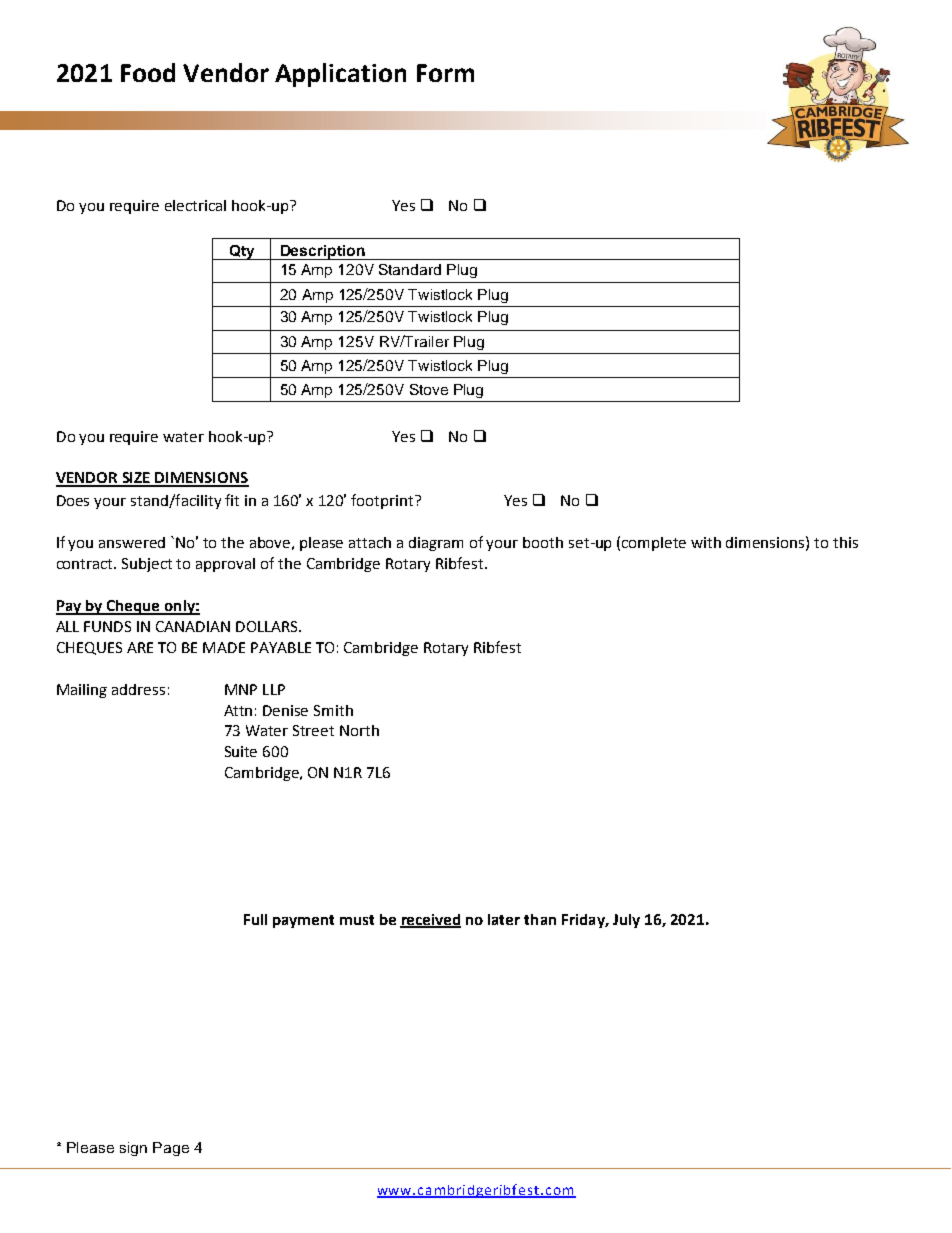  Describe the element at coordinates (242, 252) in the screenshot. I see `Qty` at that location.
